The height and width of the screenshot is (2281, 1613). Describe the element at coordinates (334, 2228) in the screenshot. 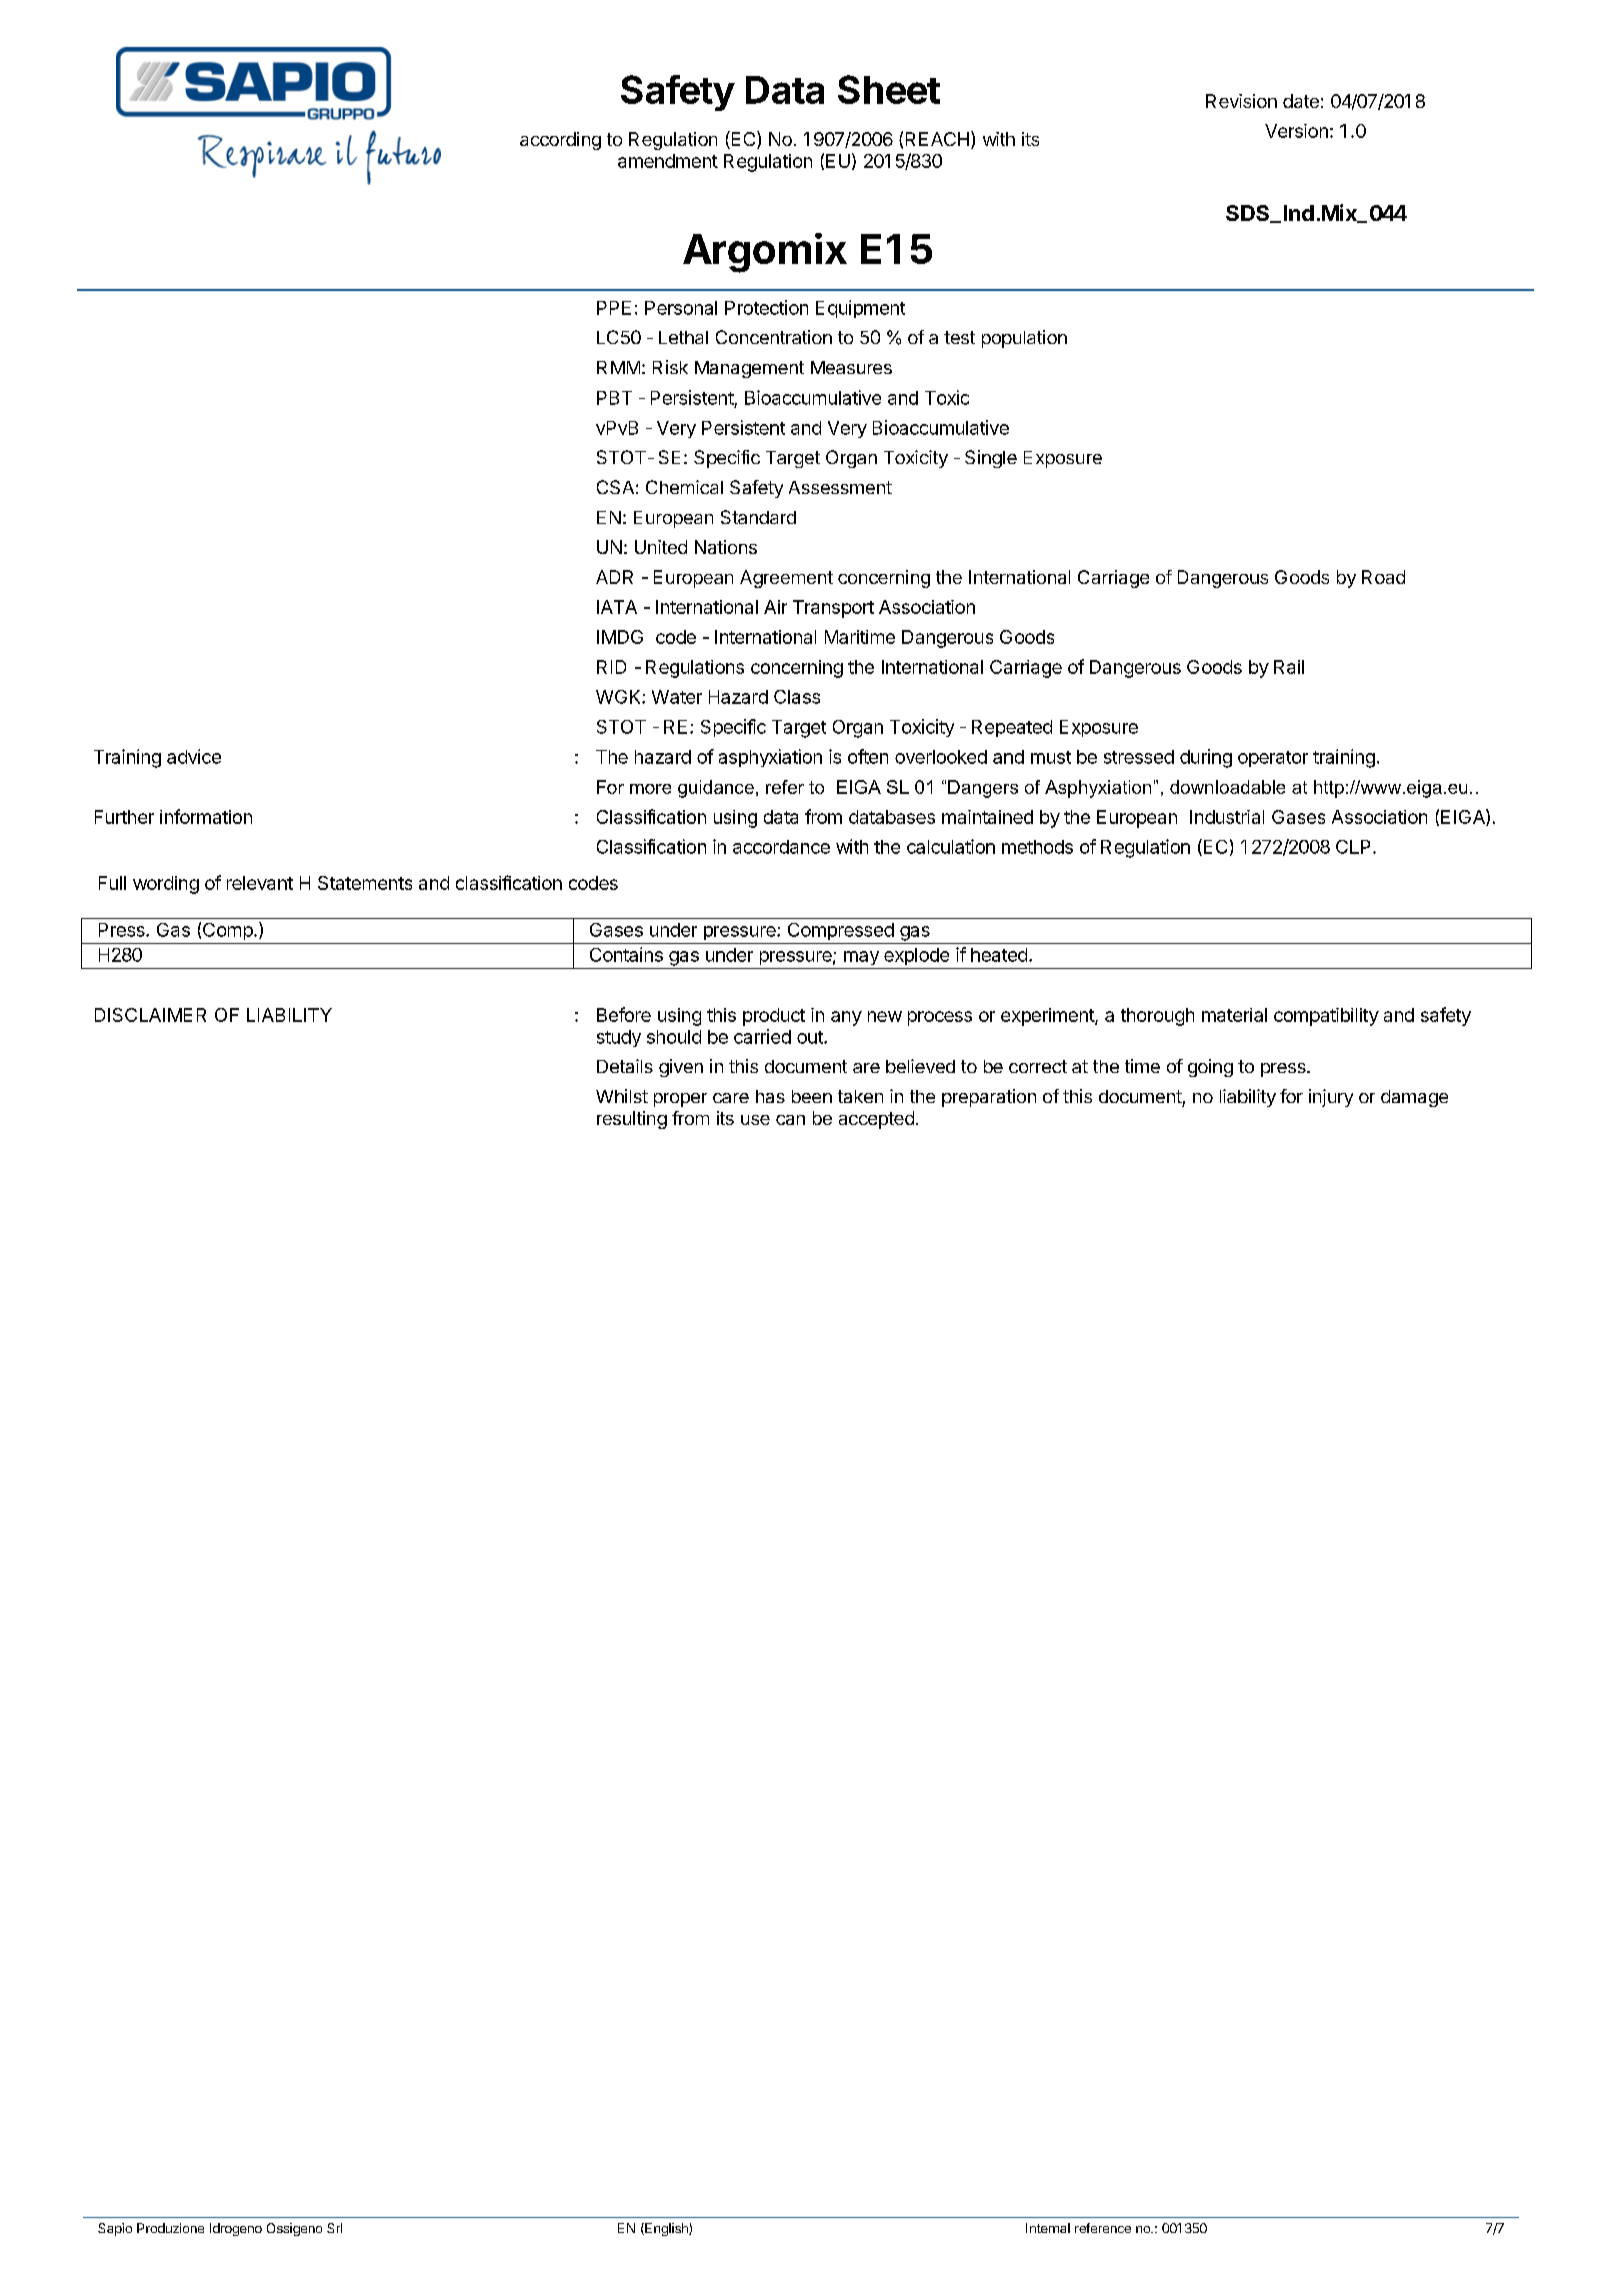

I see `Srl` at that location.
